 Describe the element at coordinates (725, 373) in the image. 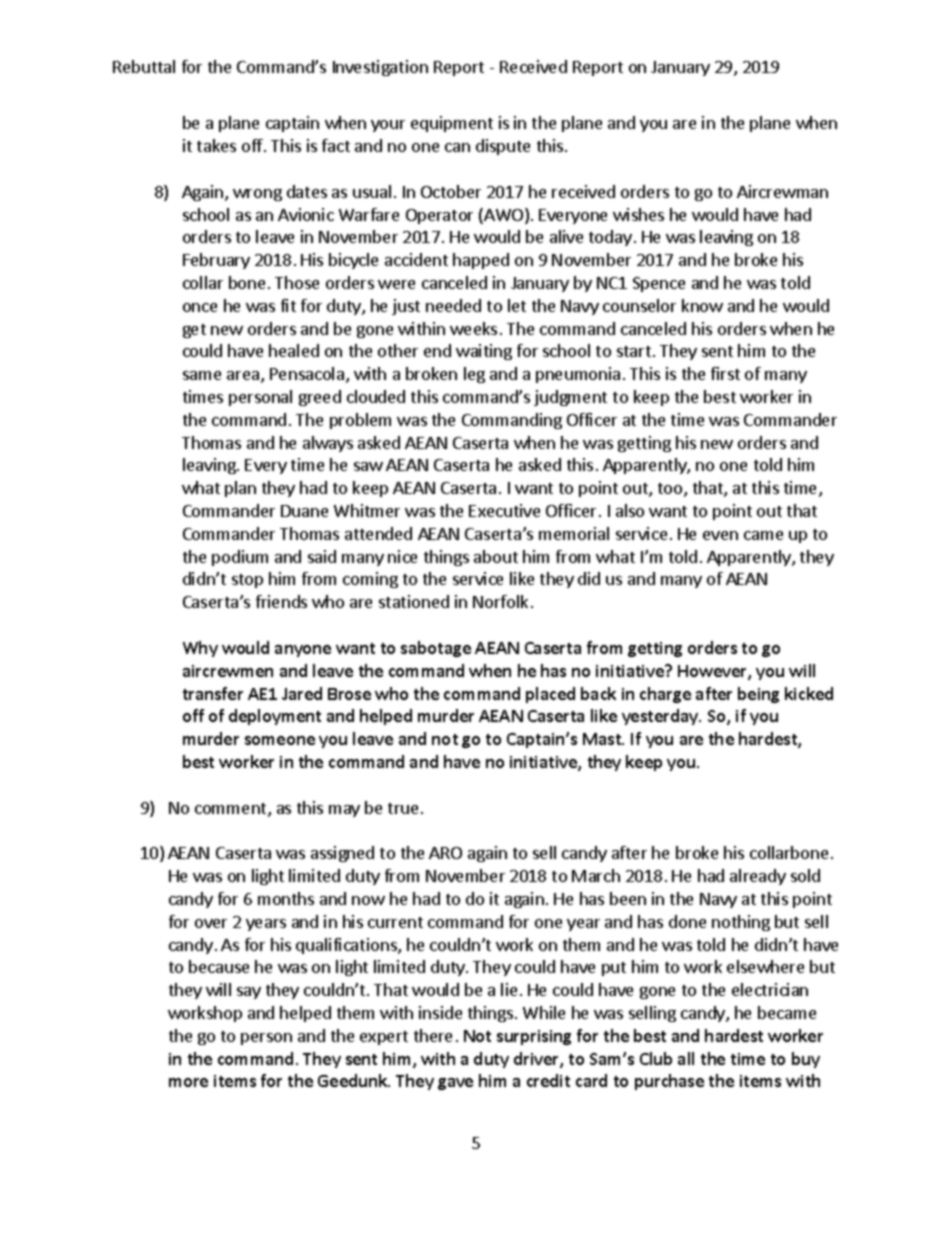

I see `first` at that location.
